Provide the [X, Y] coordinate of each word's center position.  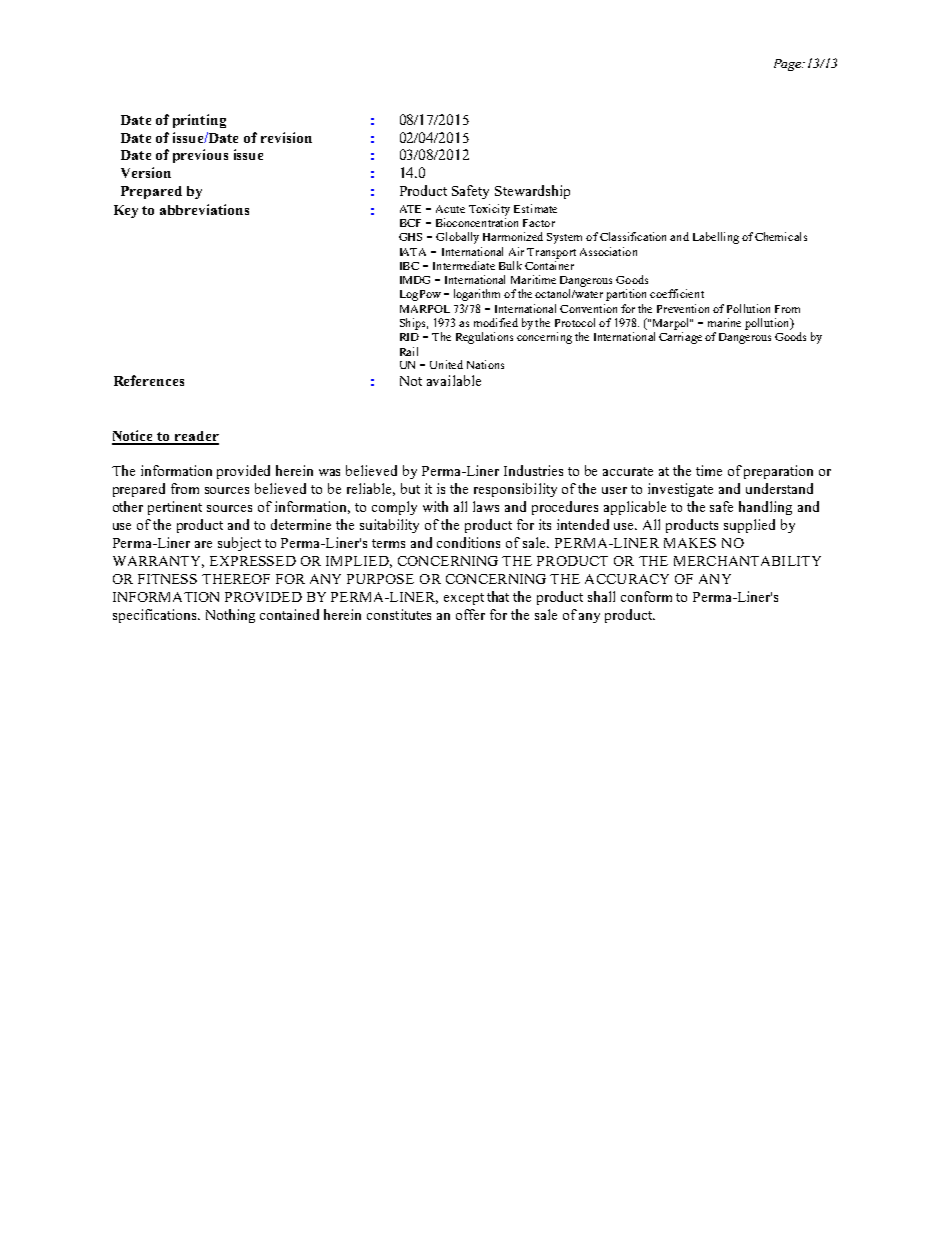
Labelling [716, 238]
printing [199, 121]
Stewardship [532, 192]
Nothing [230, 616]
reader [196, 437]
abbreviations [204, 209]
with [435, 506]
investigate [680, 490]
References [149, 380]
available [454, 380]
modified [496, 322]
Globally [457, 238]
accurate [628, 471]
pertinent [175, 508]
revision [286, 137]
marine [724, 322]
